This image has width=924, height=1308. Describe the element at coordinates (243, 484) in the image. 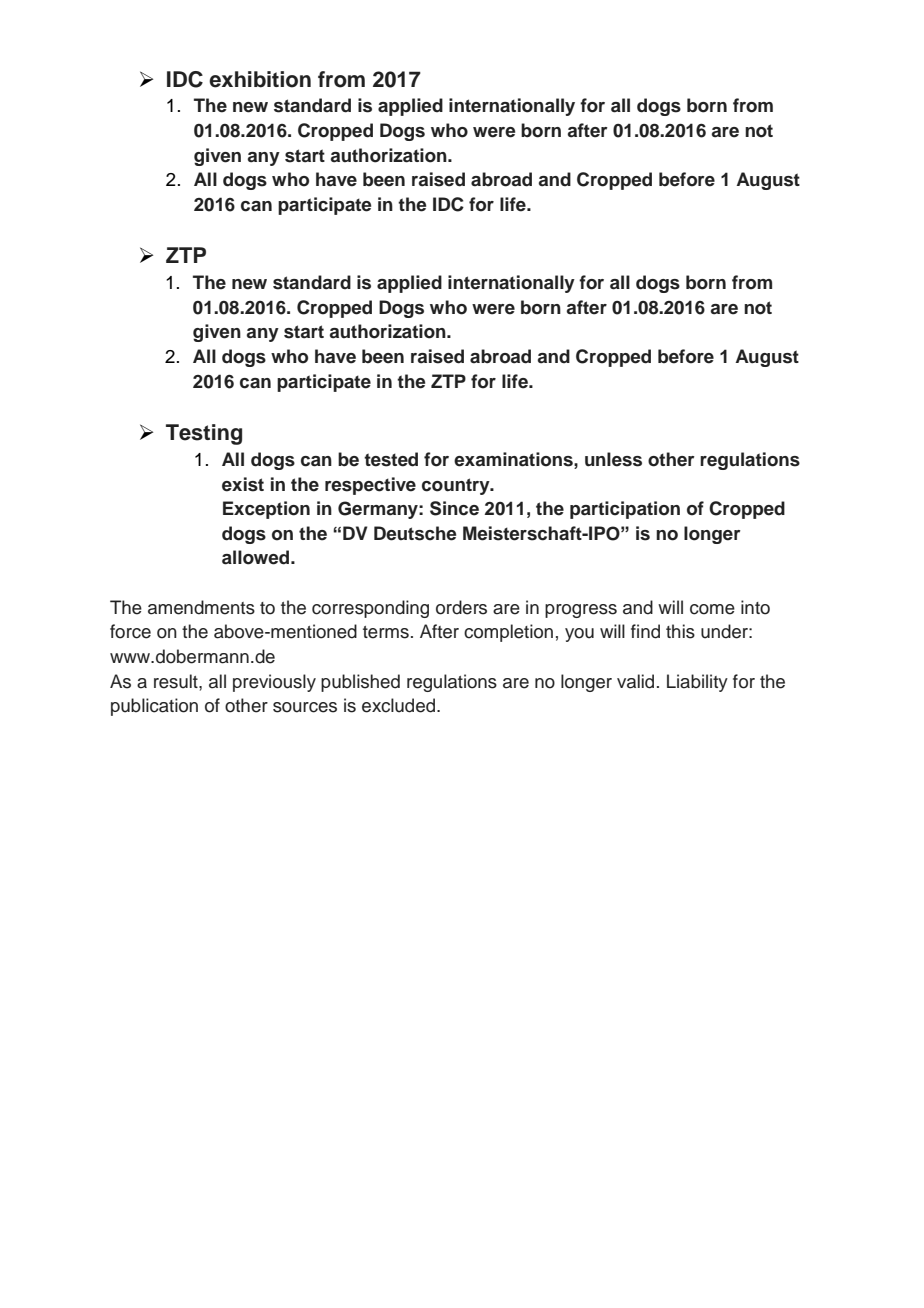

I see `exist` at that location.
